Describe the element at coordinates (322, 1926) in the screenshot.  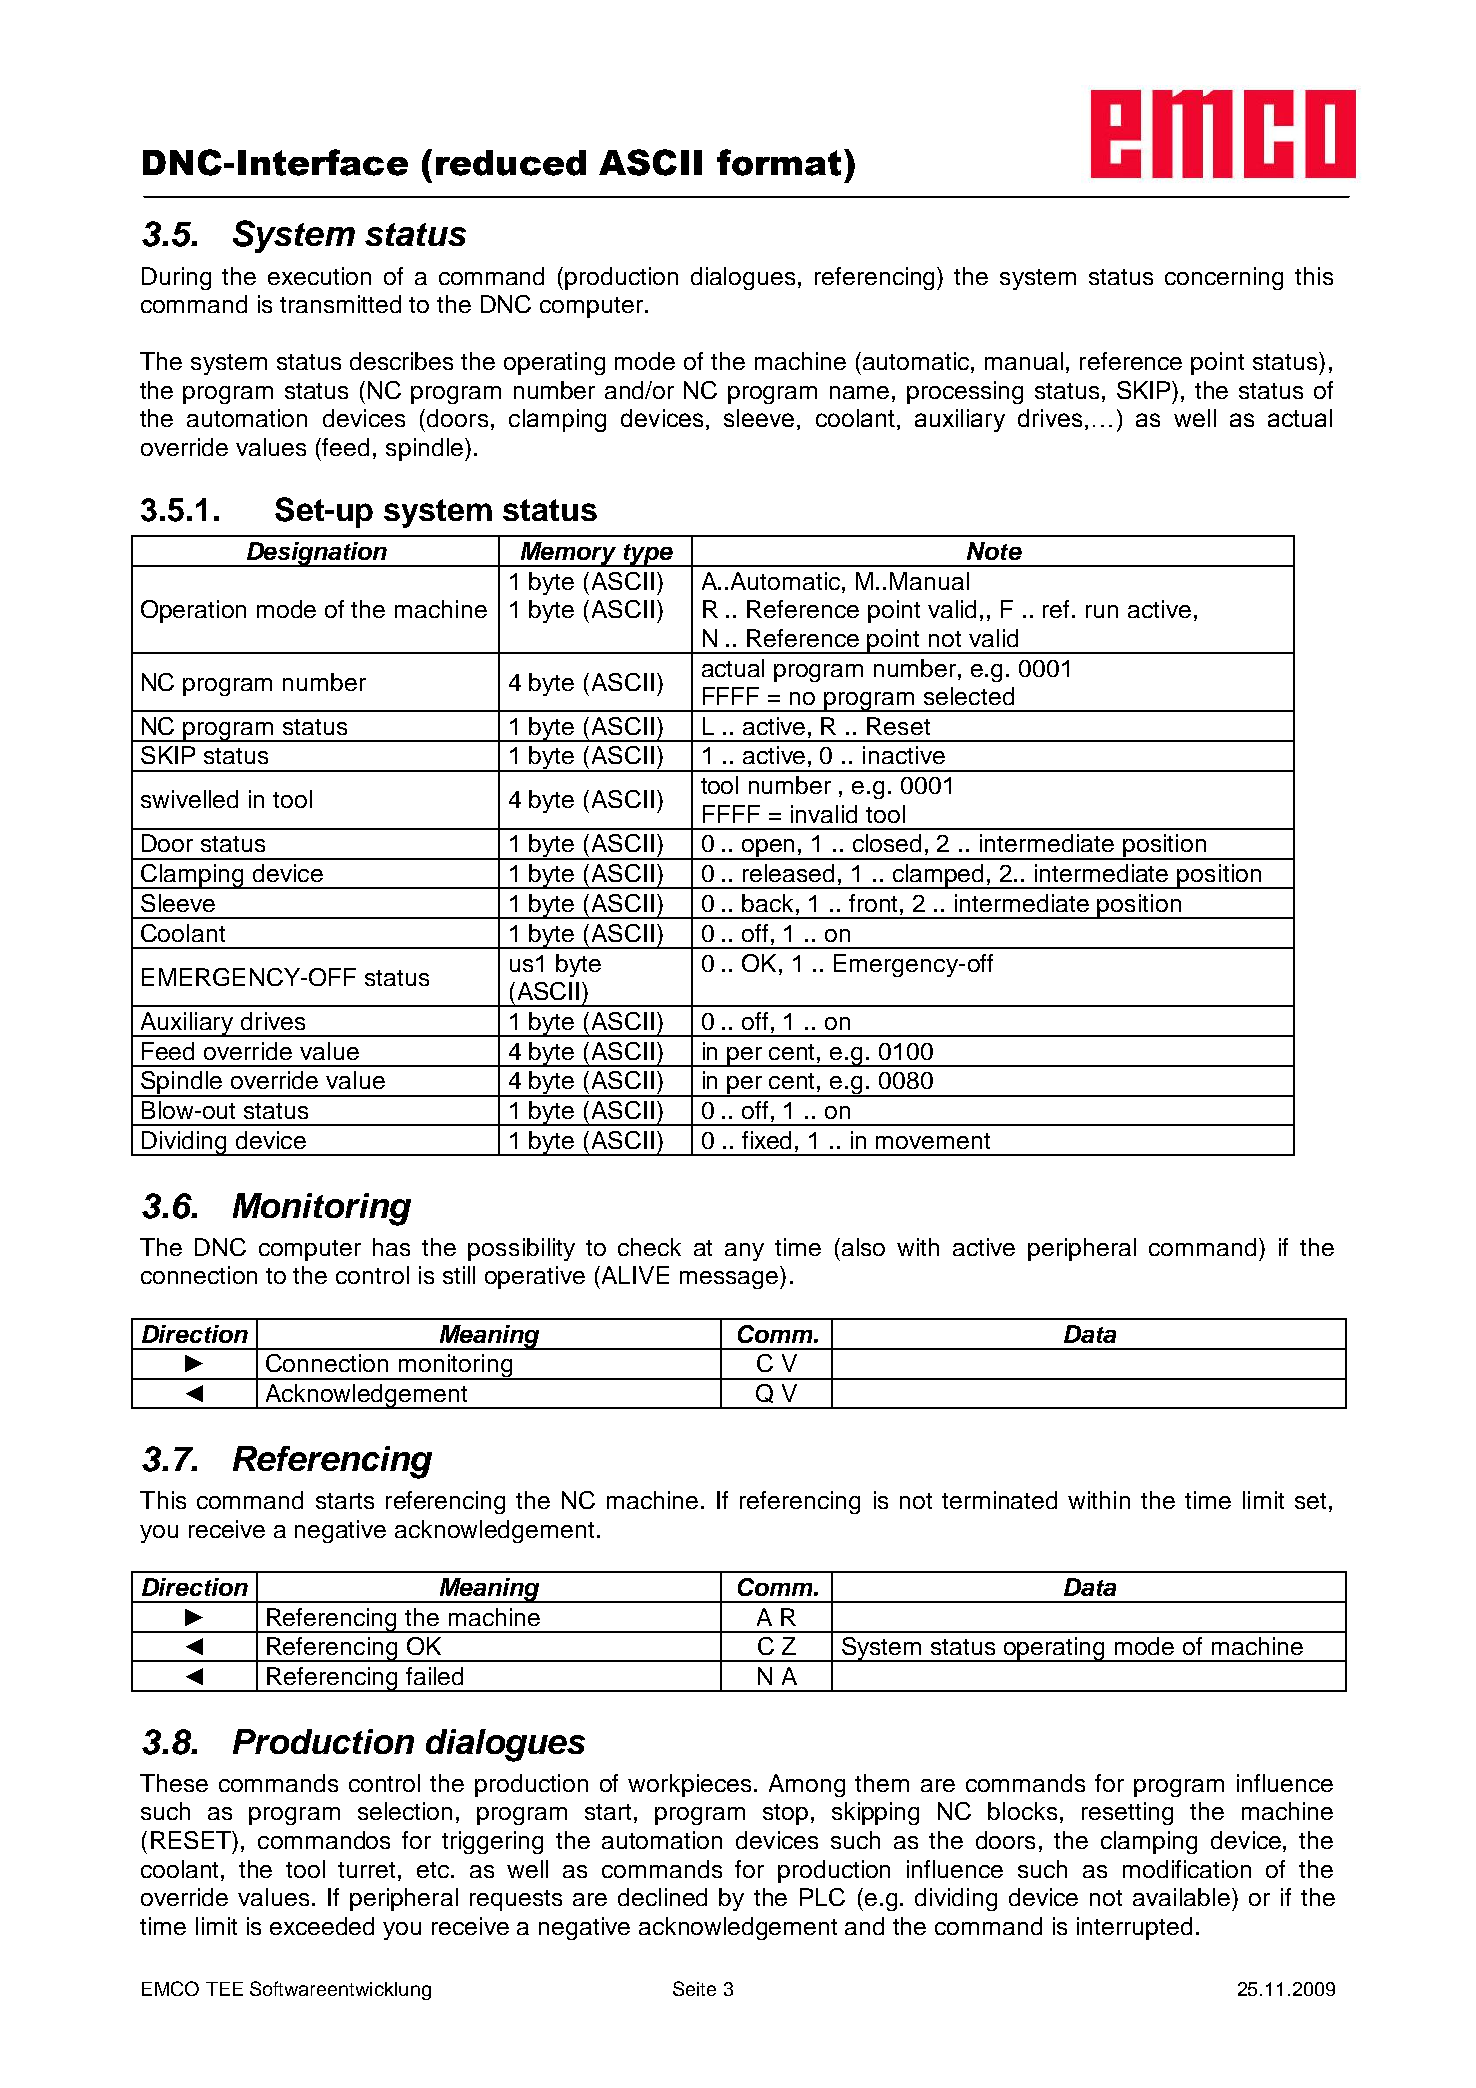
I see `exceeded` at that location.
